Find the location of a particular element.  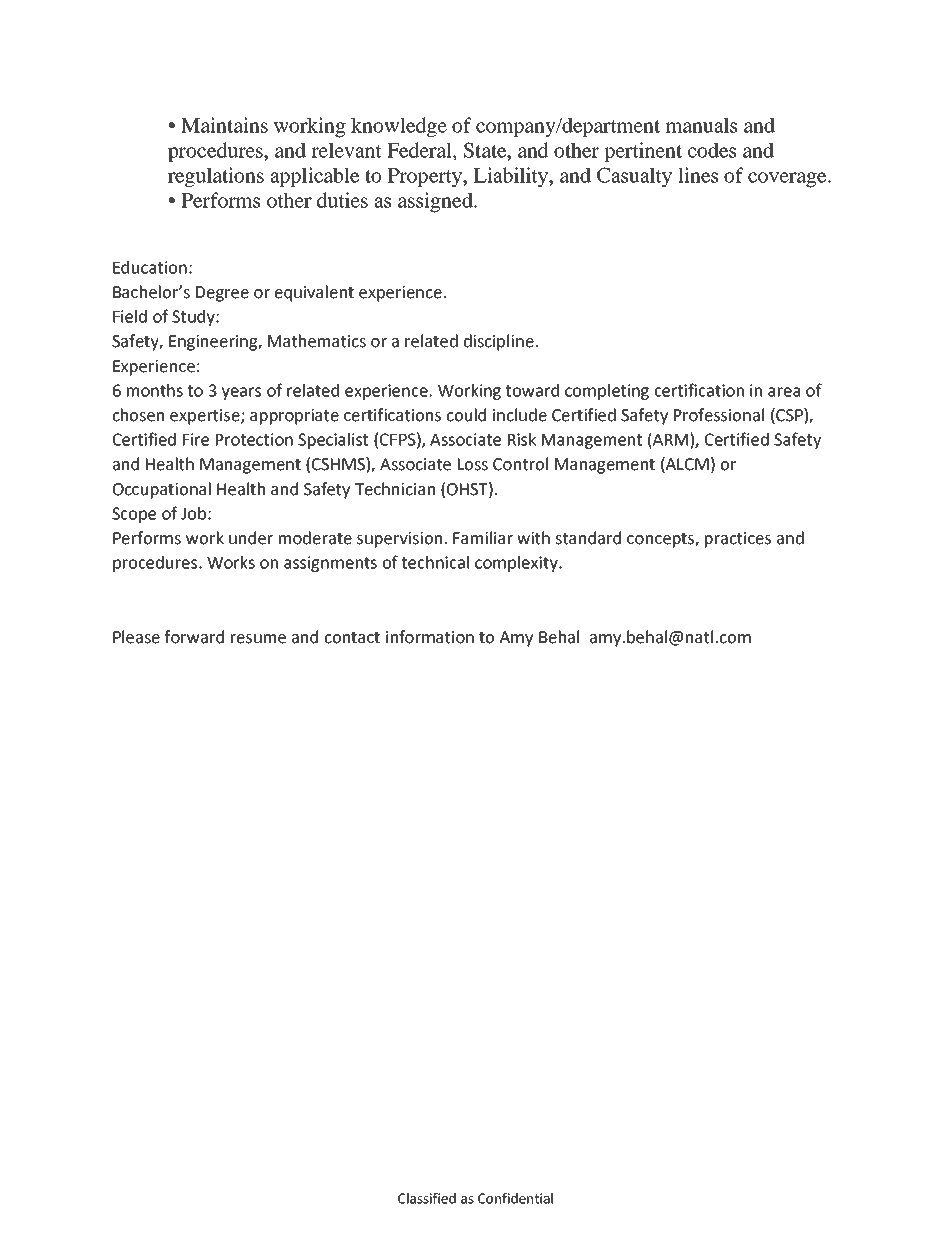

practices is located at coordinates (738, 540).
